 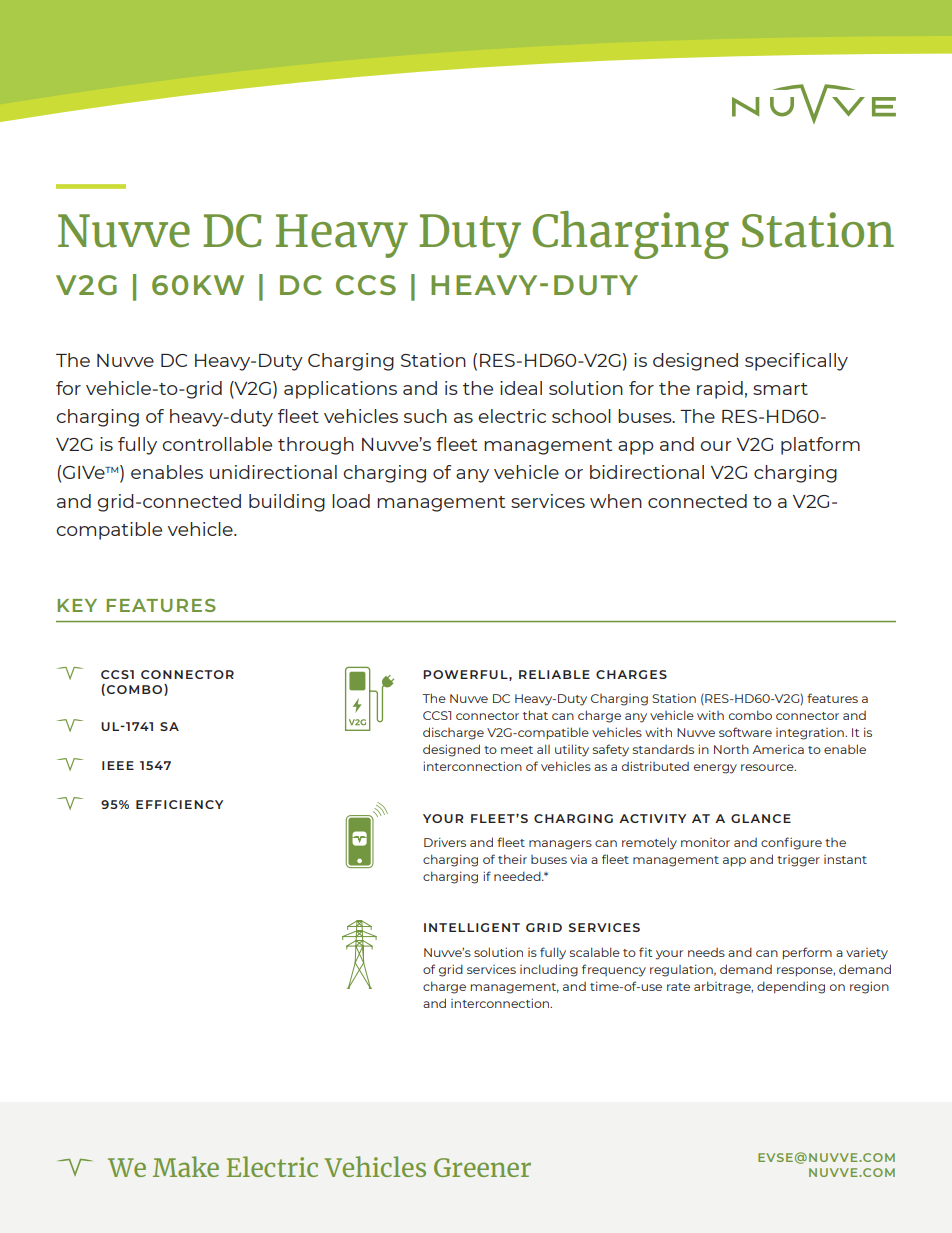 What do you see at coordinates (549, 970) in the page?
I see `including` at bounding box center [549, 970].
